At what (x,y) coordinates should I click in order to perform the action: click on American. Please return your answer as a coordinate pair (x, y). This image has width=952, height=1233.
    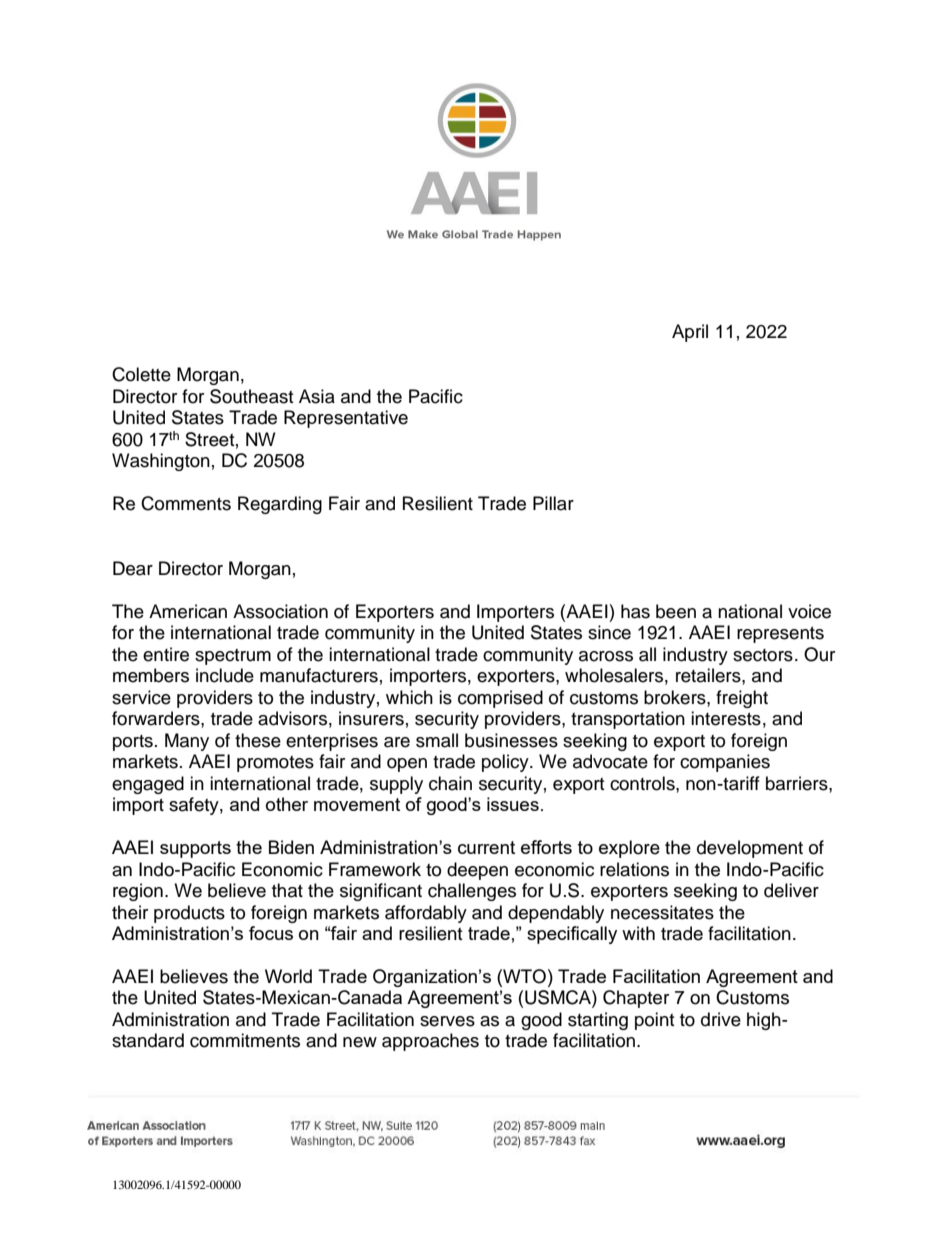
    Looking at the image, I should click on (188, 611).
